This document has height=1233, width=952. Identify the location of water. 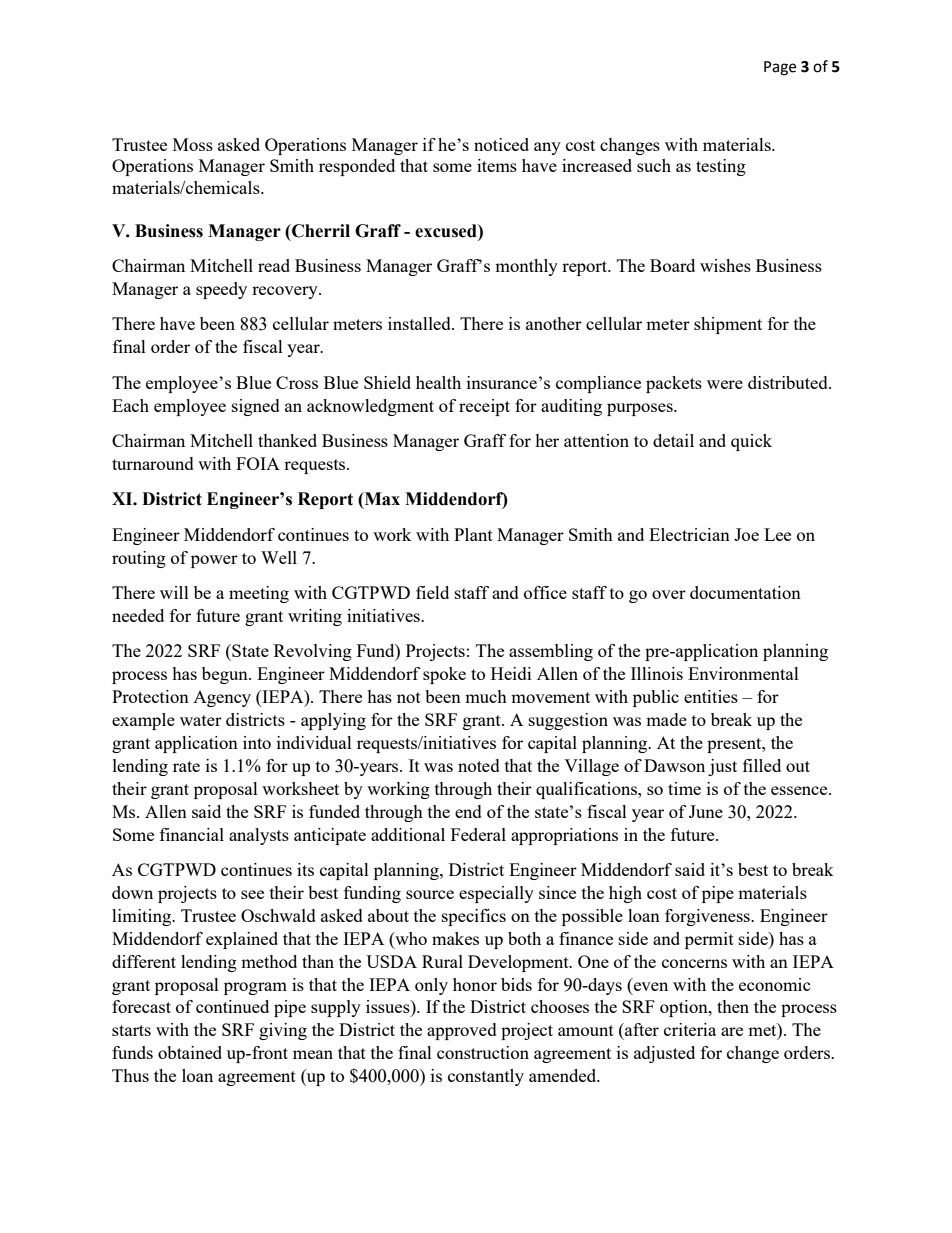
(201, 720).
